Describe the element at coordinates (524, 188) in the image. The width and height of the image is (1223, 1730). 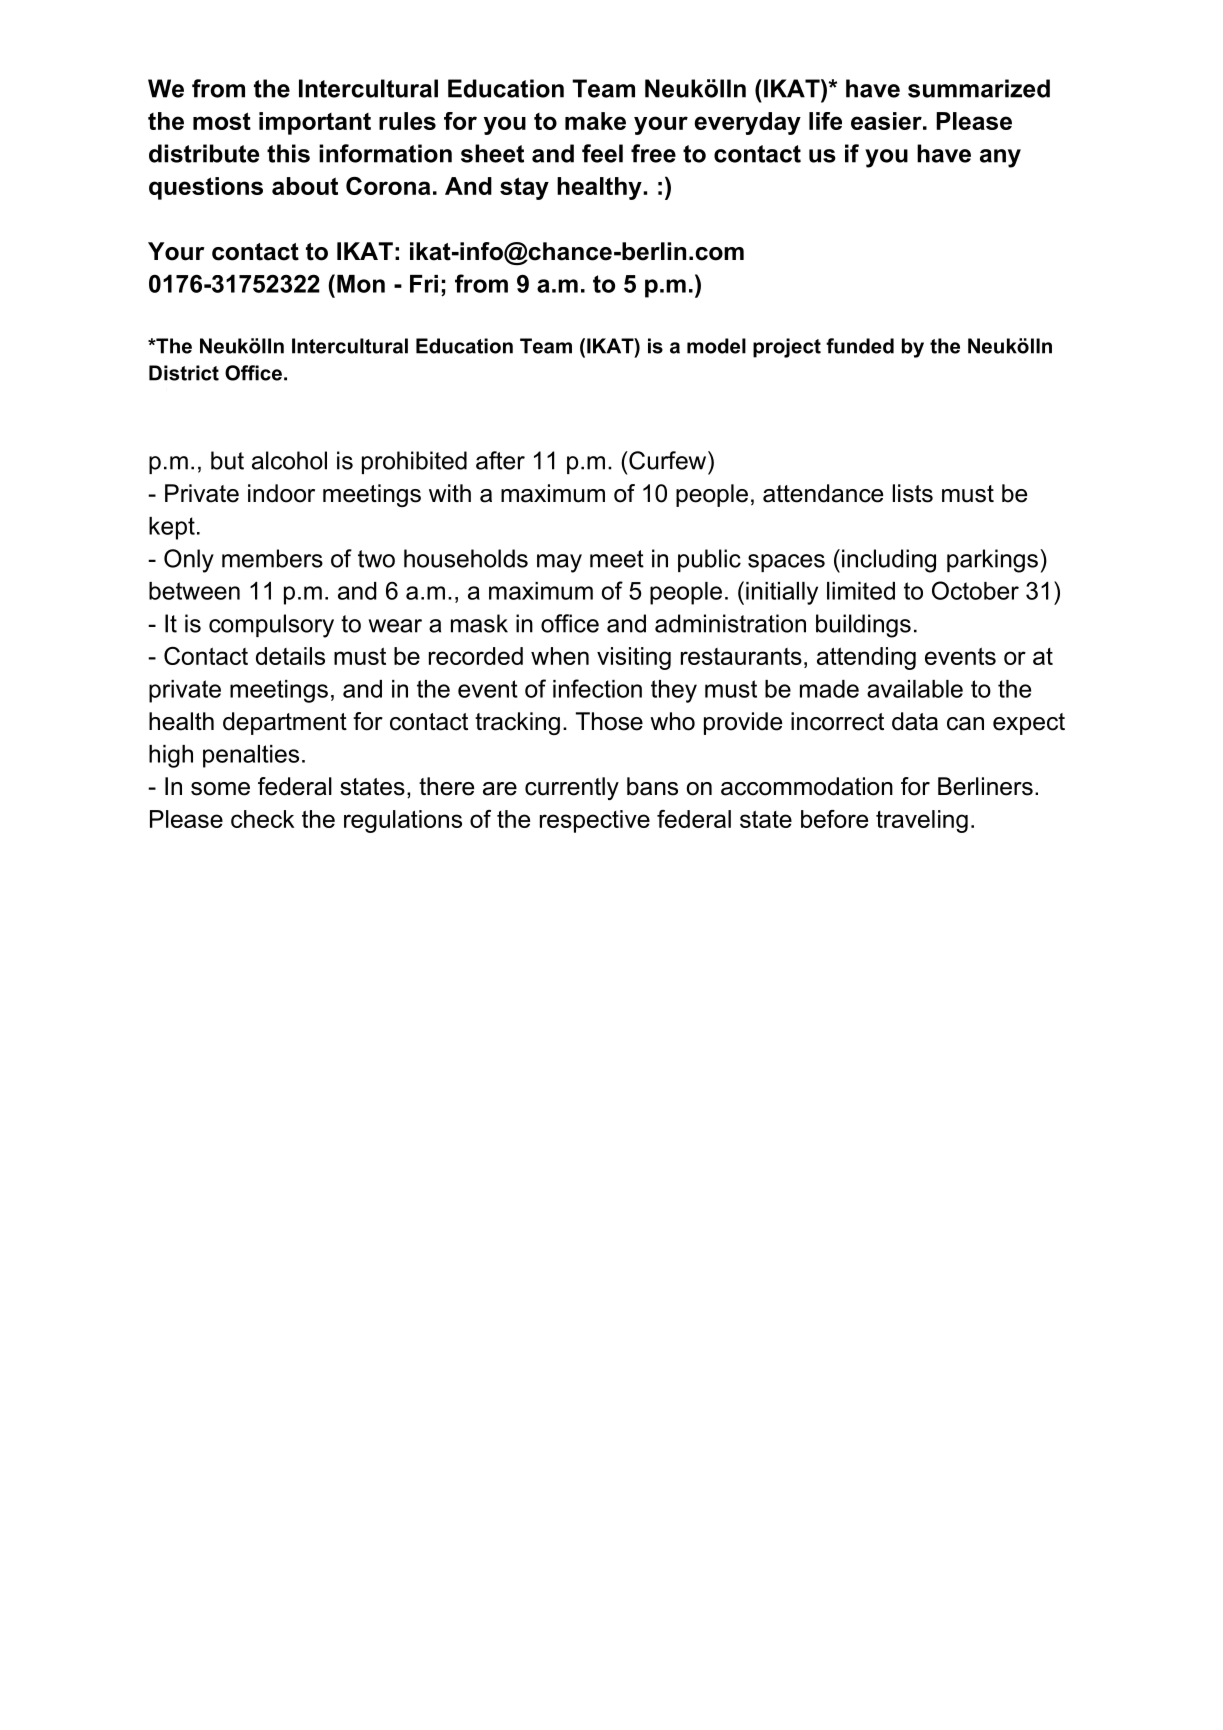
I see `stay` at that location.
